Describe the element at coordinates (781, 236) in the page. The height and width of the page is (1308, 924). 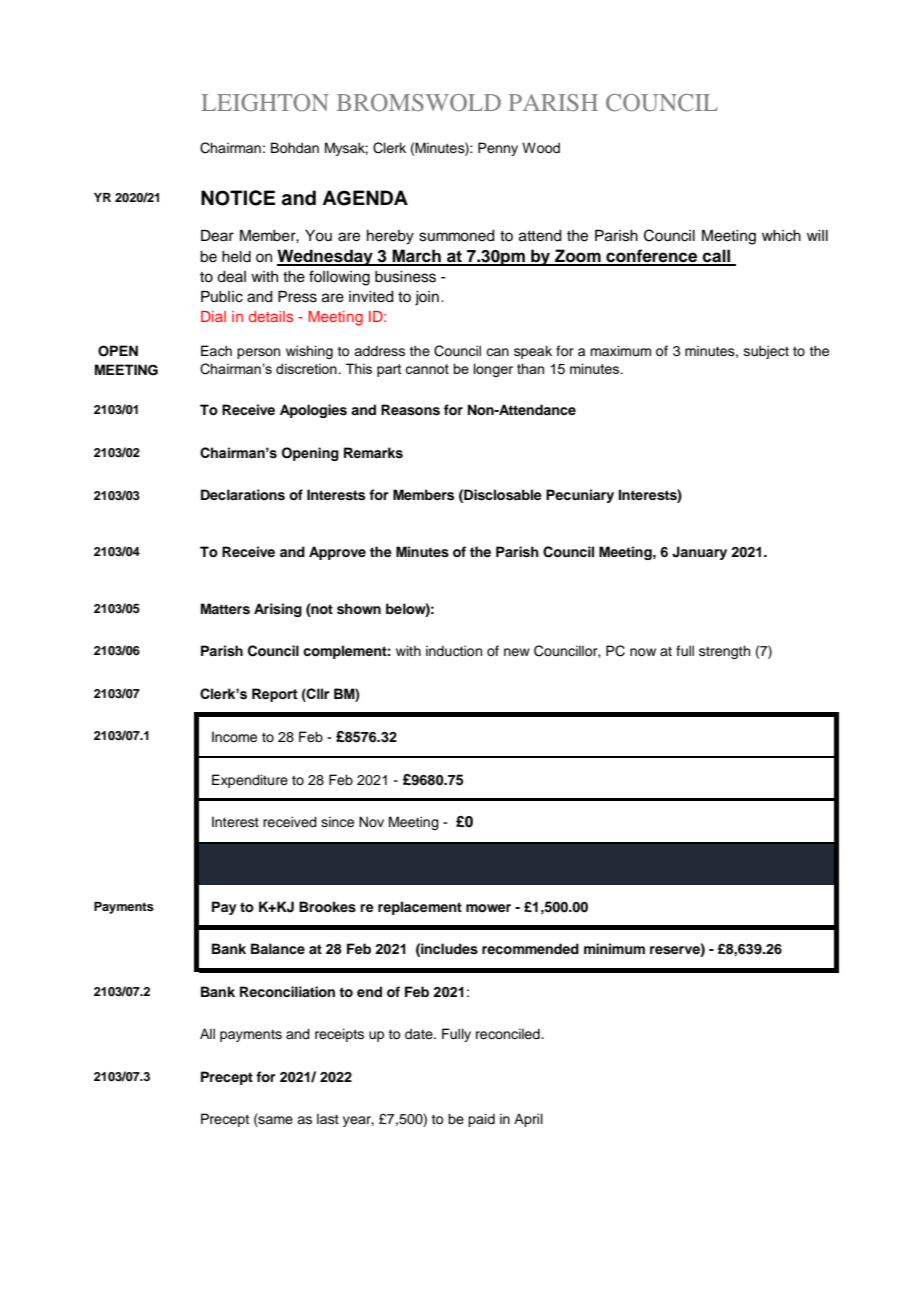
I see `which` at that location.
